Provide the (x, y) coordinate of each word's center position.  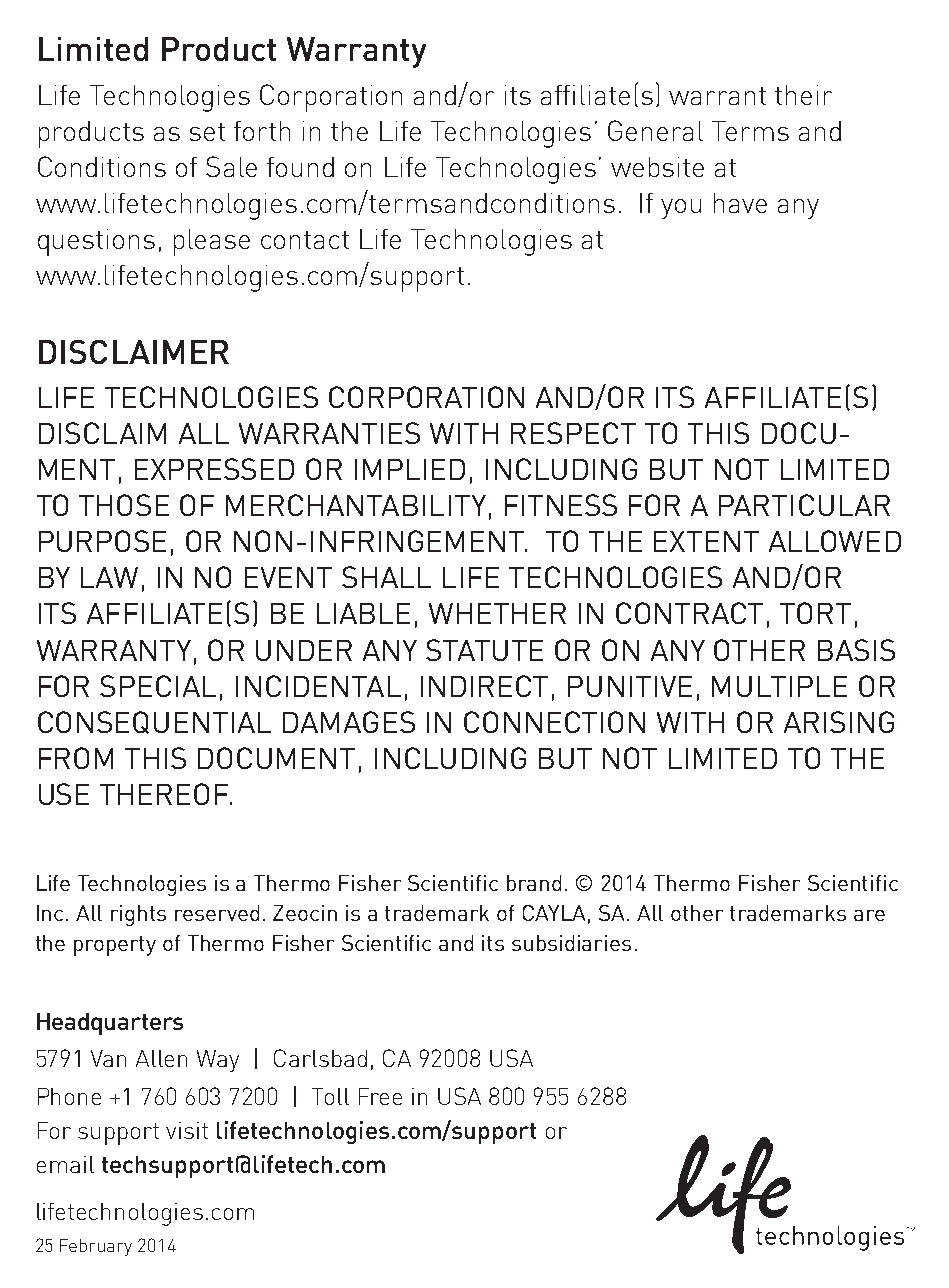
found (300, 167)
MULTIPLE (779, 686)
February (96, 1247)
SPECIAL (158, 686)
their (803, 95)
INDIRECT (484, 686)
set (207, 132)
